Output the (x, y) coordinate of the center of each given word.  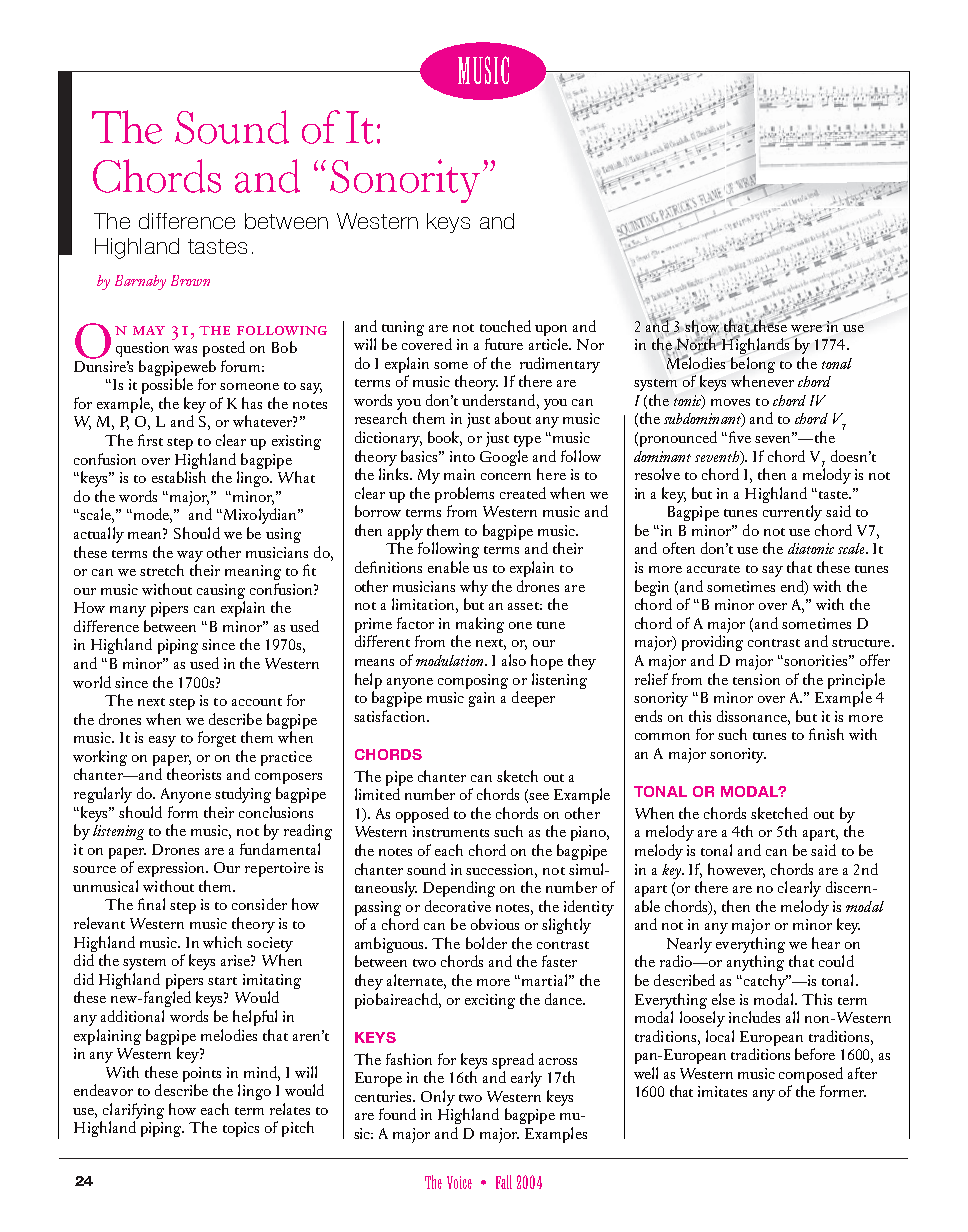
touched (505, 326)
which (222, 942)
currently (792, 513)
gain (482, 699)
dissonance (753, 716)
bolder (486, 943)
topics (241, 1129)
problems (464, 495)
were (807, 329)
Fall (504, 1182)
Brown (190, 280)
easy (162, 741)
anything (755, 963)
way (190, 556)
